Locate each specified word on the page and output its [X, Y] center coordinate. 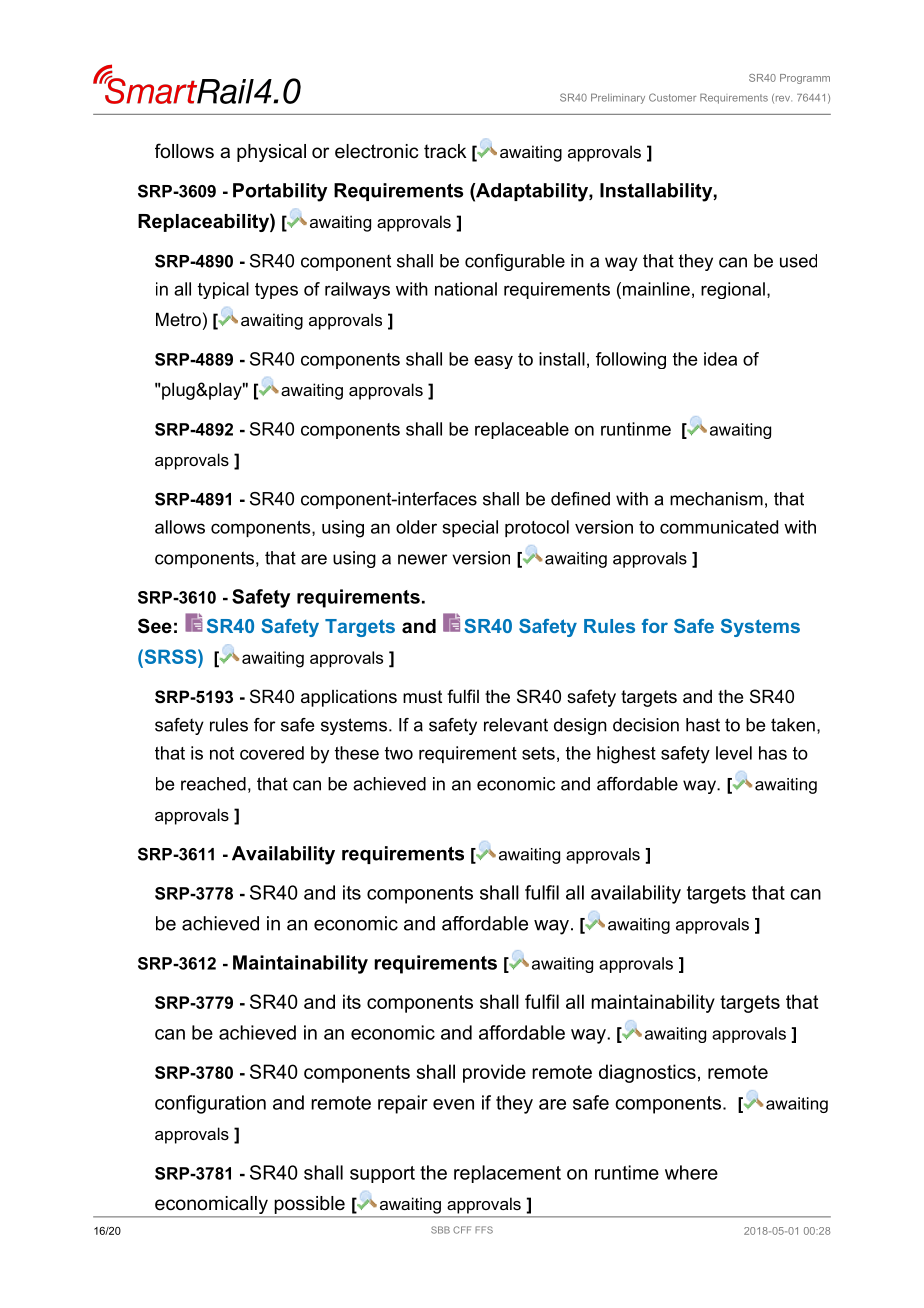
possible [310, 1205]
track [445, 151]
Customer [672, 97]
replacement [507, 1174]
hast [703, 725]
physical [271, 153]
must [422, 696]
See [155, 626]
